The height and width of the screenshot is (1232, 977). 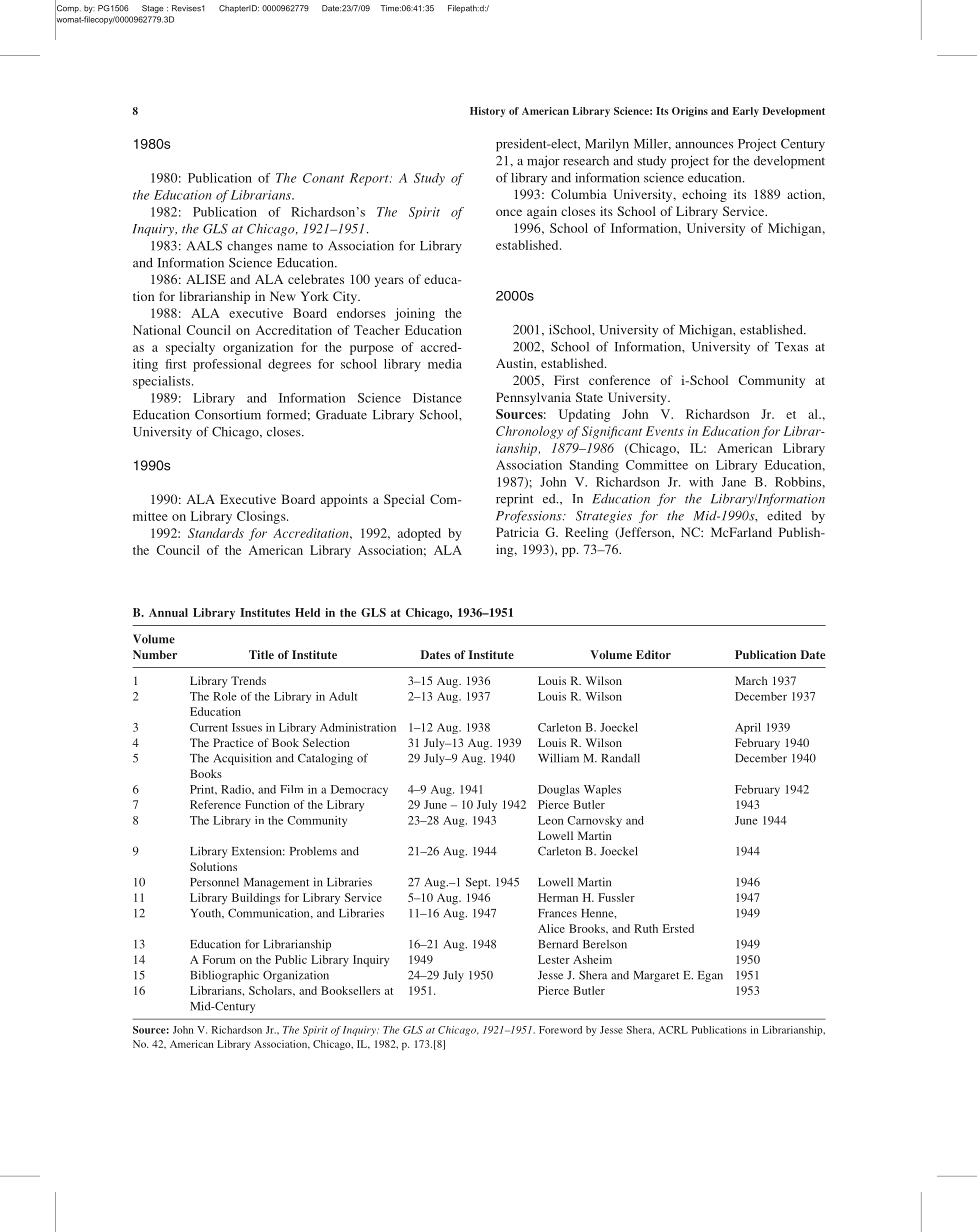 I want to click on with, so click(x=701, y=482).
